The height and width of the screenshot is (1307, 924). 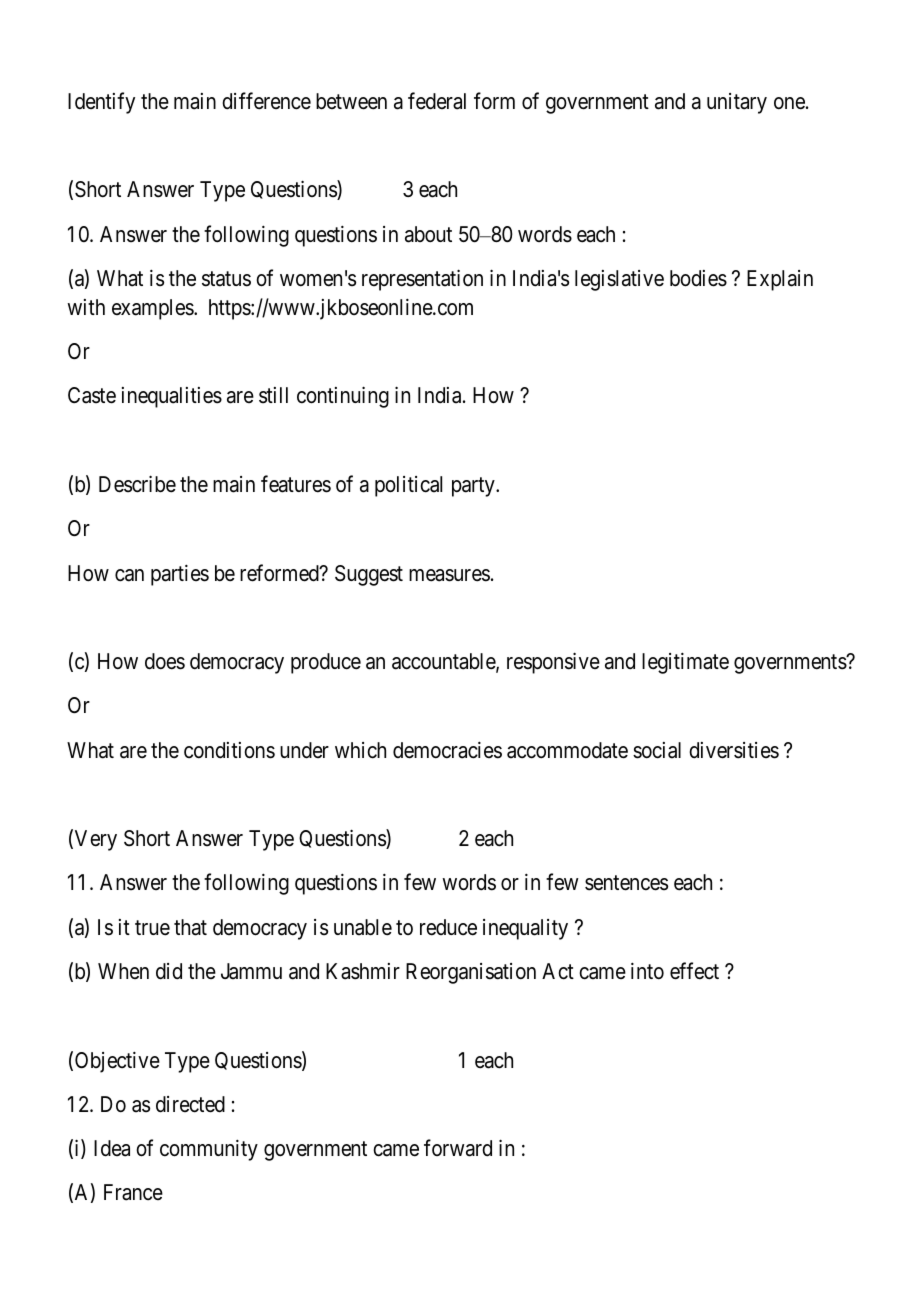 What do you see at coordinates (685, 663) in the screenshot?
I see `legitimate` at bounding box center [685, 663].
